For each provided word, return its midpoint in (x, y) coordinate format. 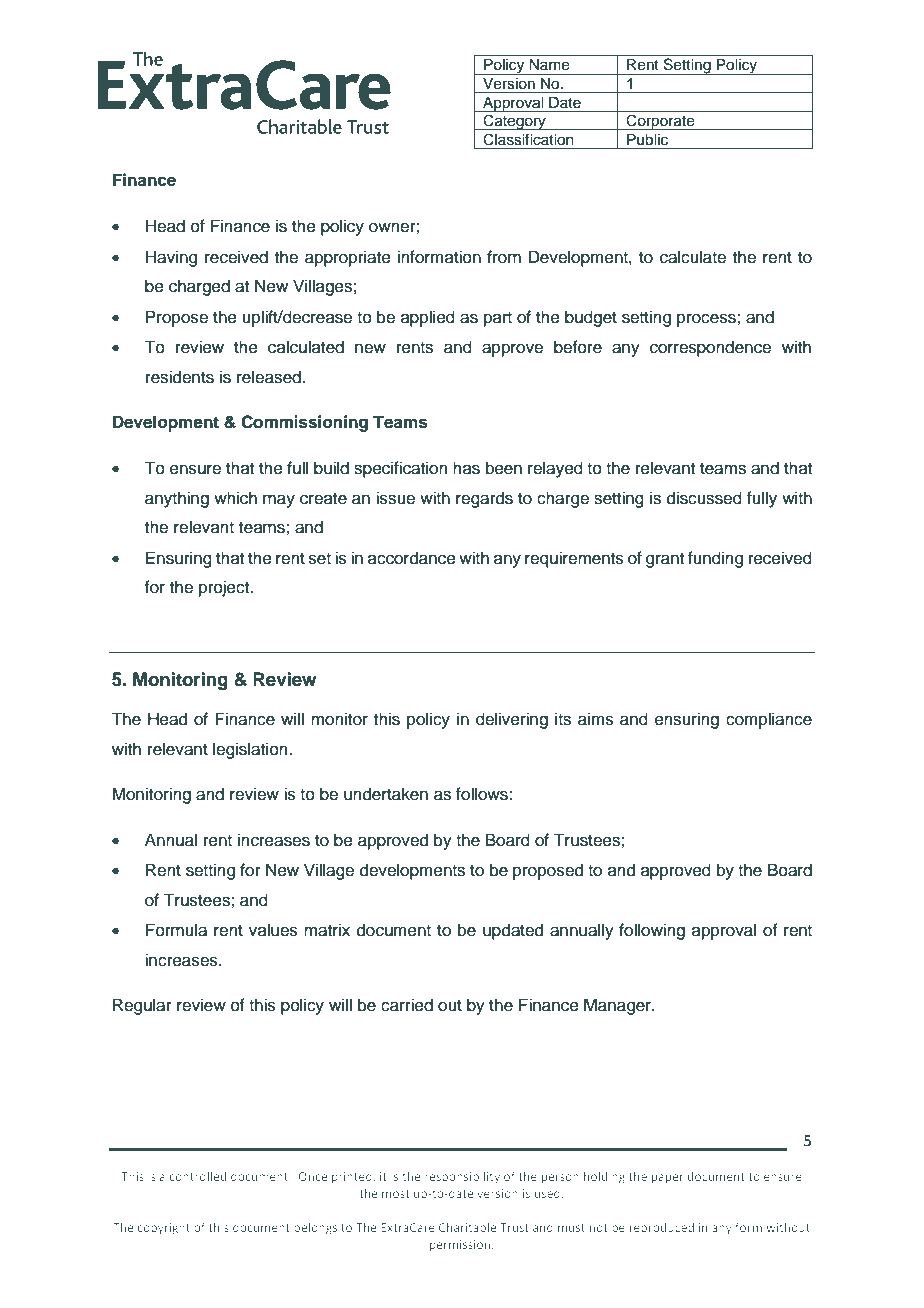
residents (180, 377)
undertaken (386, 794)
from (504, 257)
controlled (197, 1176)
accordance (412, 558)
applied (428, 318)
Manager (618, 1006)
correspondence (710, 348)
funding (715, 559)
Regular (142, 1006)
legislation (251, 750)
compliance (769, 720)
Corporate (661, 122)
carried (407, 1005)
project (225, 588)
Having (171, 258)
